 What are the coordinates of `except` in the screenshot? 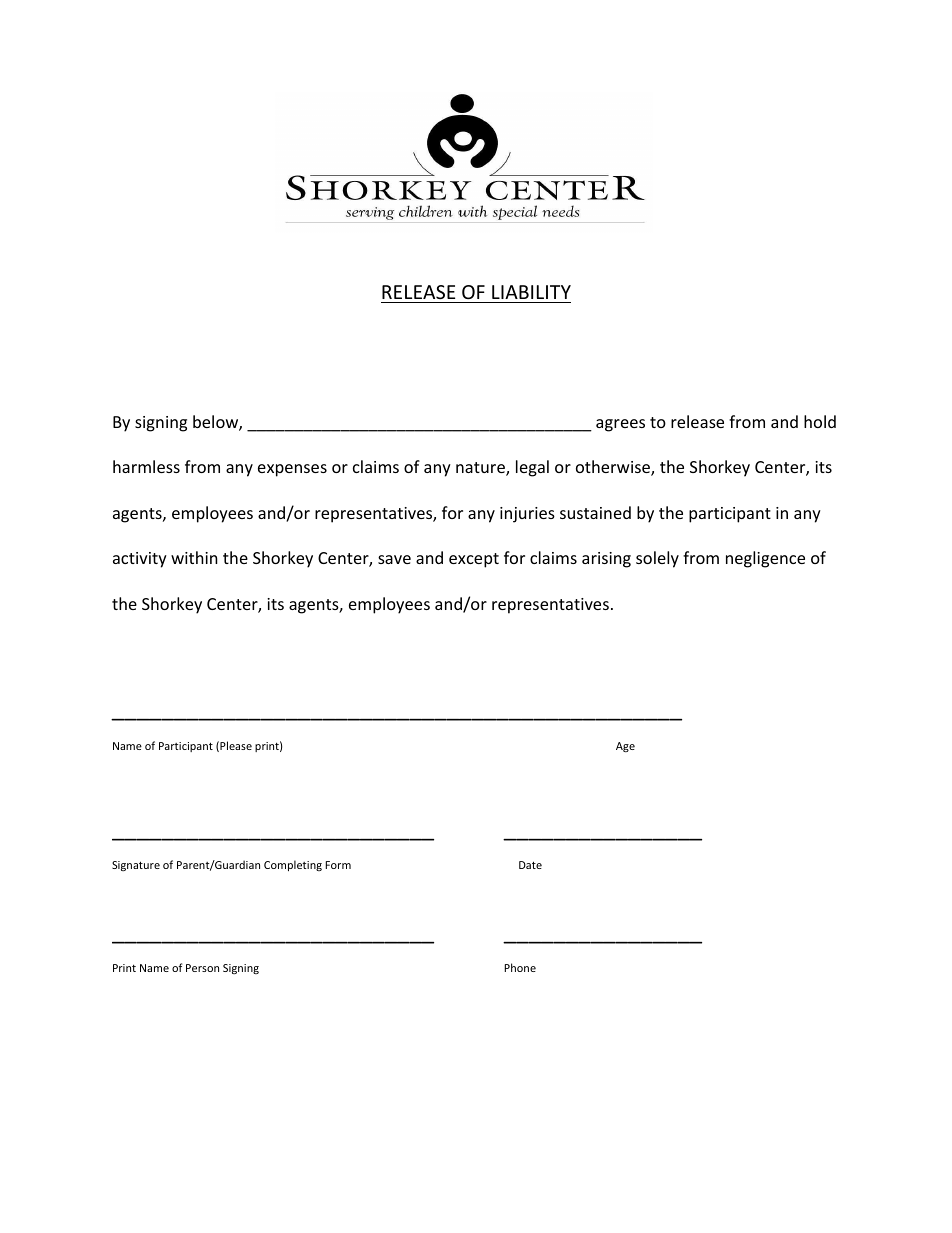 It's located at (474, 560).
